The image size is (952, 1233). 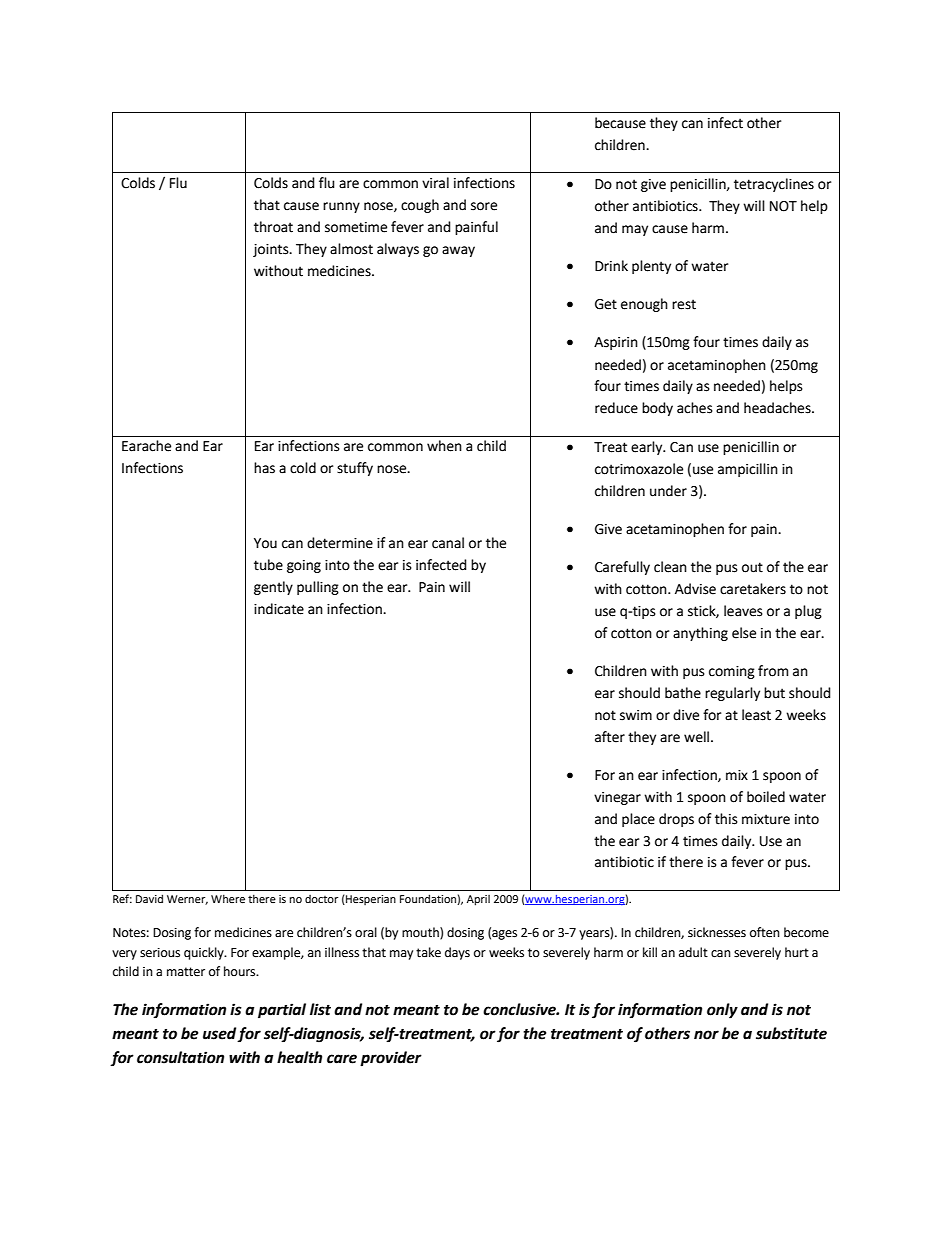 What do you see at coordinates (478, 900) in the page?
I see `April` at bounding box center [478, 900].
